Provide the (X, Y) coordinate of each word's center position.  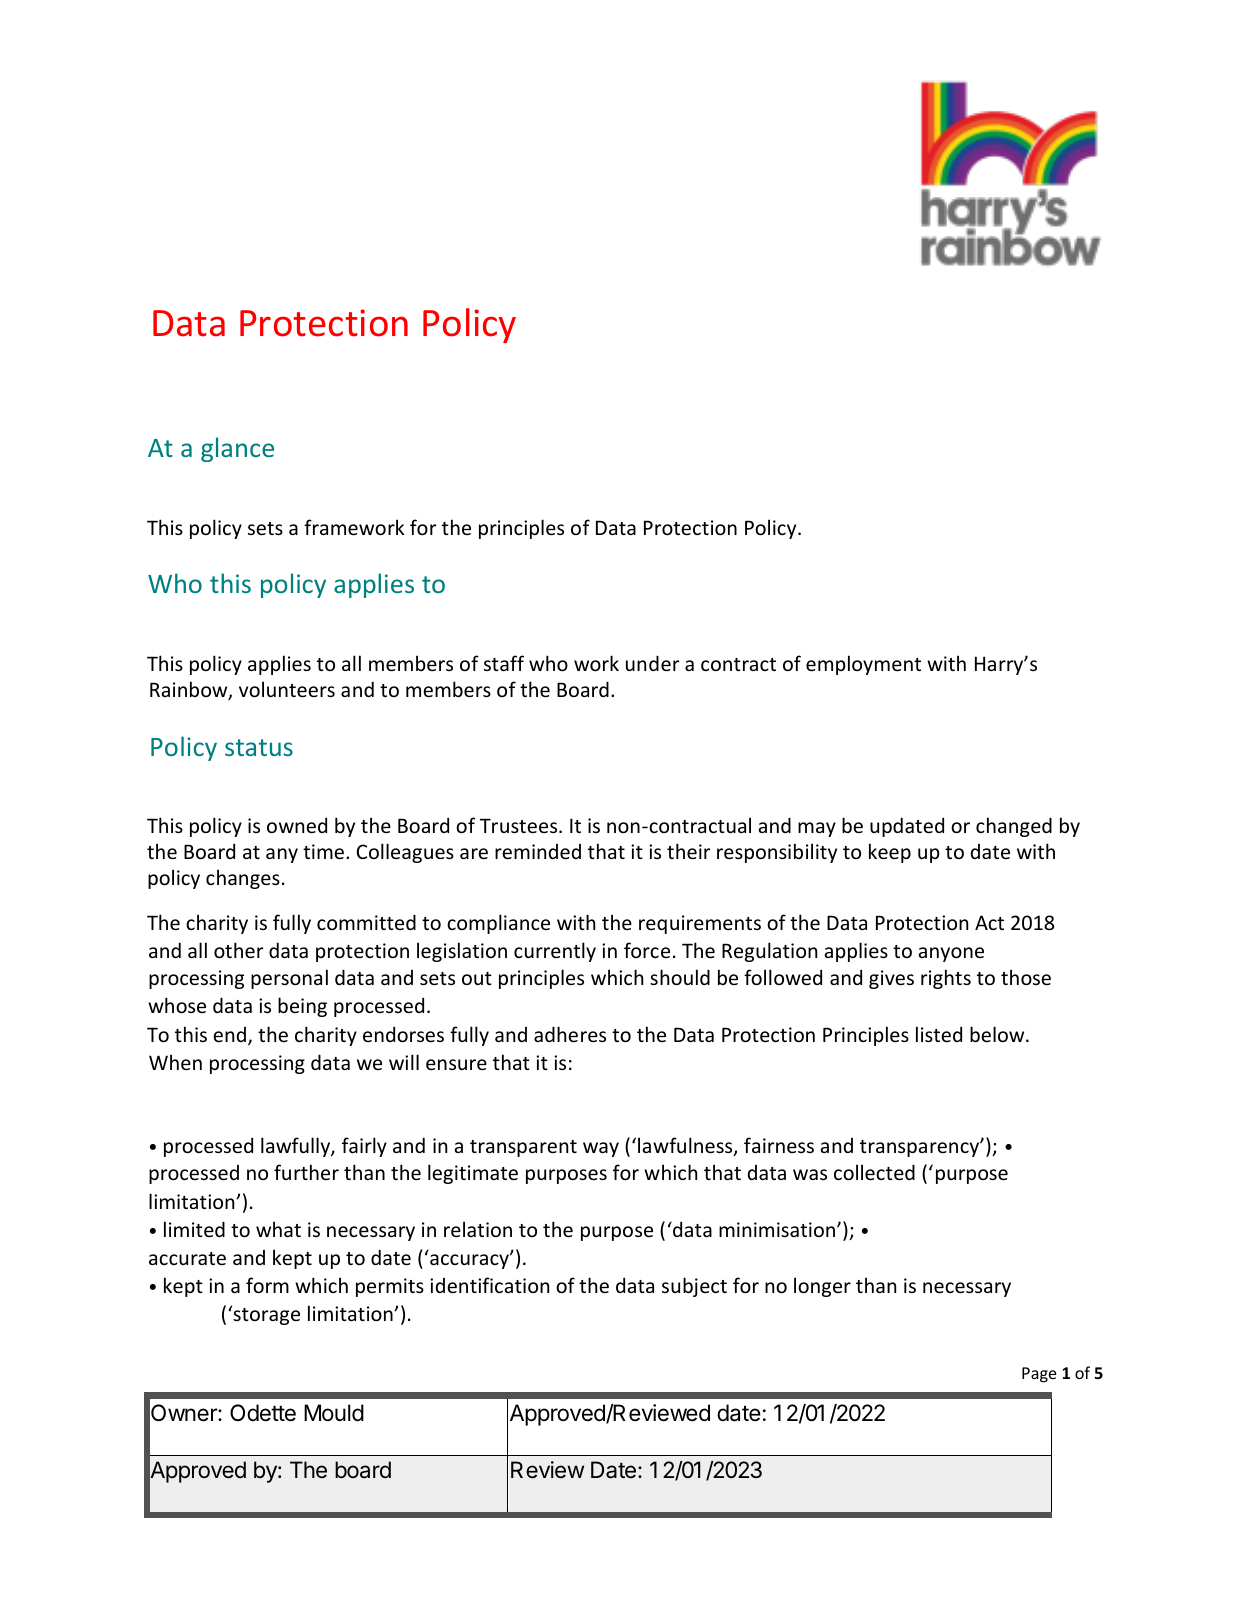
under (653, 663)
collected (874, 1172)
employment (863, 665)
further (306, 1172)
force (647, 950)
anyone (951, 954)
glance (237, 449)
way (601, 1149)
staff (504, 663)
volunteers (287, 689)
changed (1014, 827)
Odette (263, 1413)
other (239, 950)
